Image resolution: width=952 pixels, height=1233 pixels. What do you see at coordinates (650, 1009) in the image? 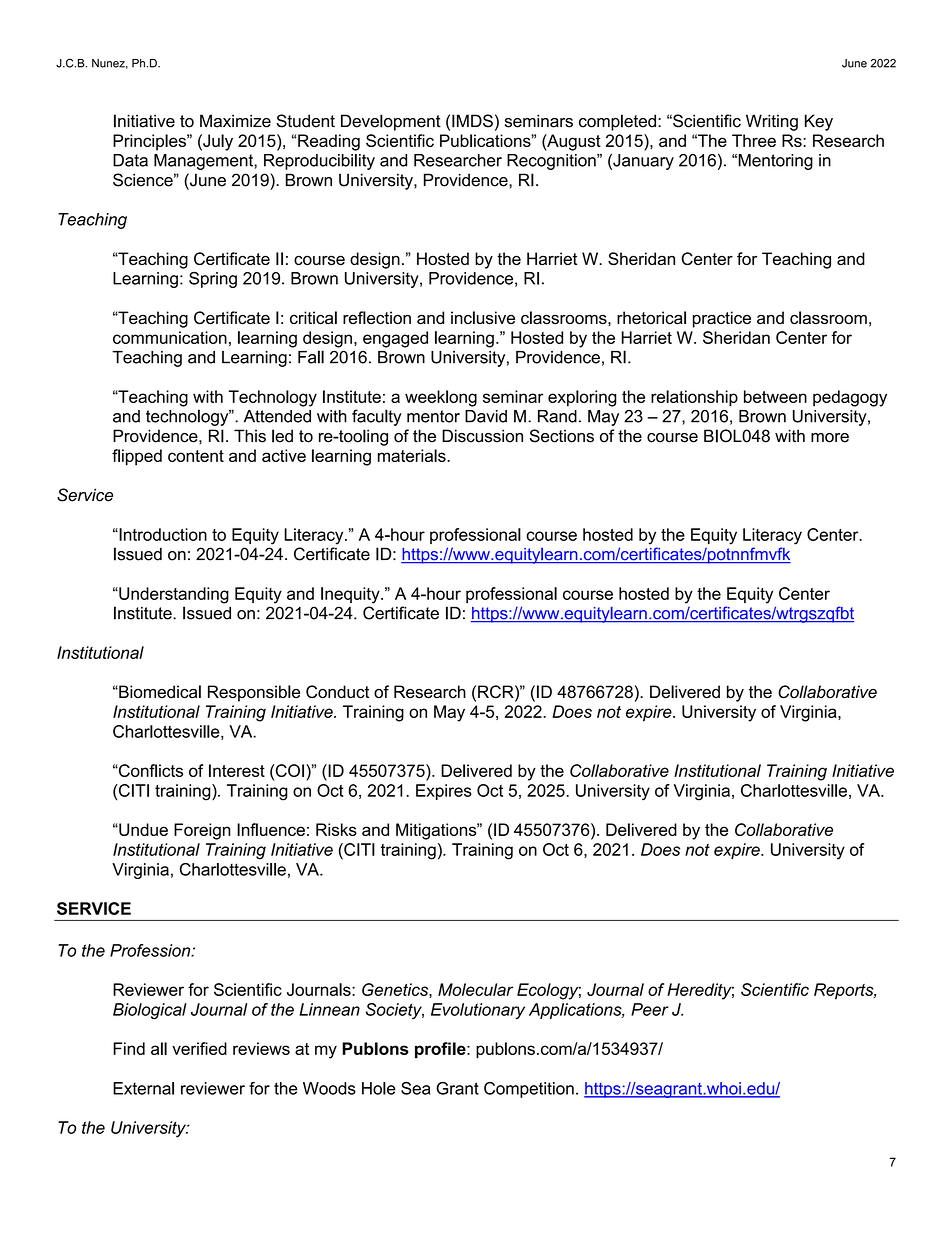
I see `Peer` at bounding box center [650, 1009].
